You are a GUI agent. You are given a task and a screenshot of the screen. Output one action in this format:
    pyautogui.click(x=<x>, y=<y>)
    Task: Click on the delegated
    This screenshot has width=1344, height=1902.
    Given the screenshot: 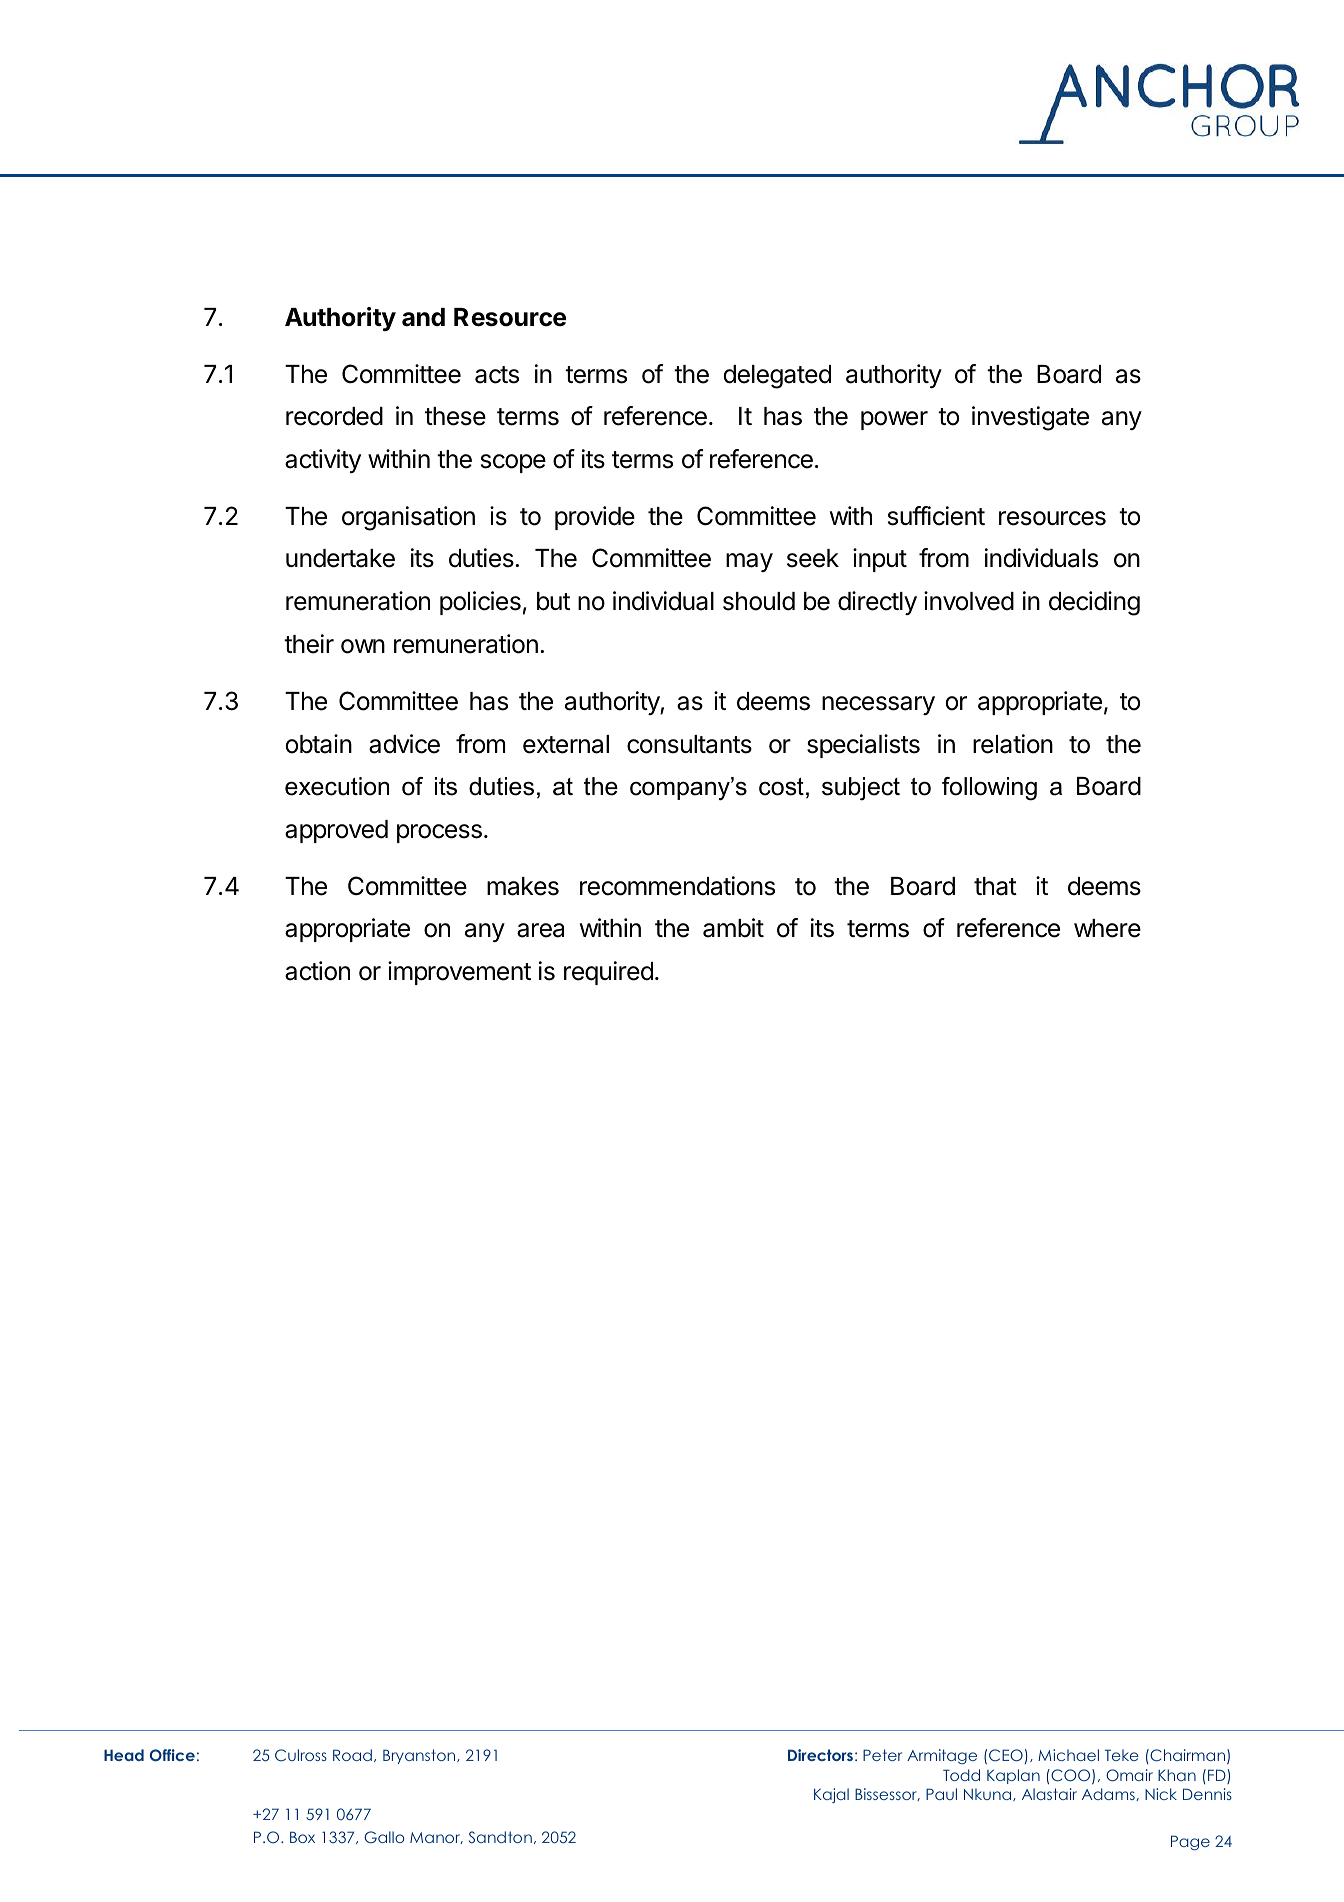 What is the action you would take?
    pyautogui.click(x=777, y=377)
